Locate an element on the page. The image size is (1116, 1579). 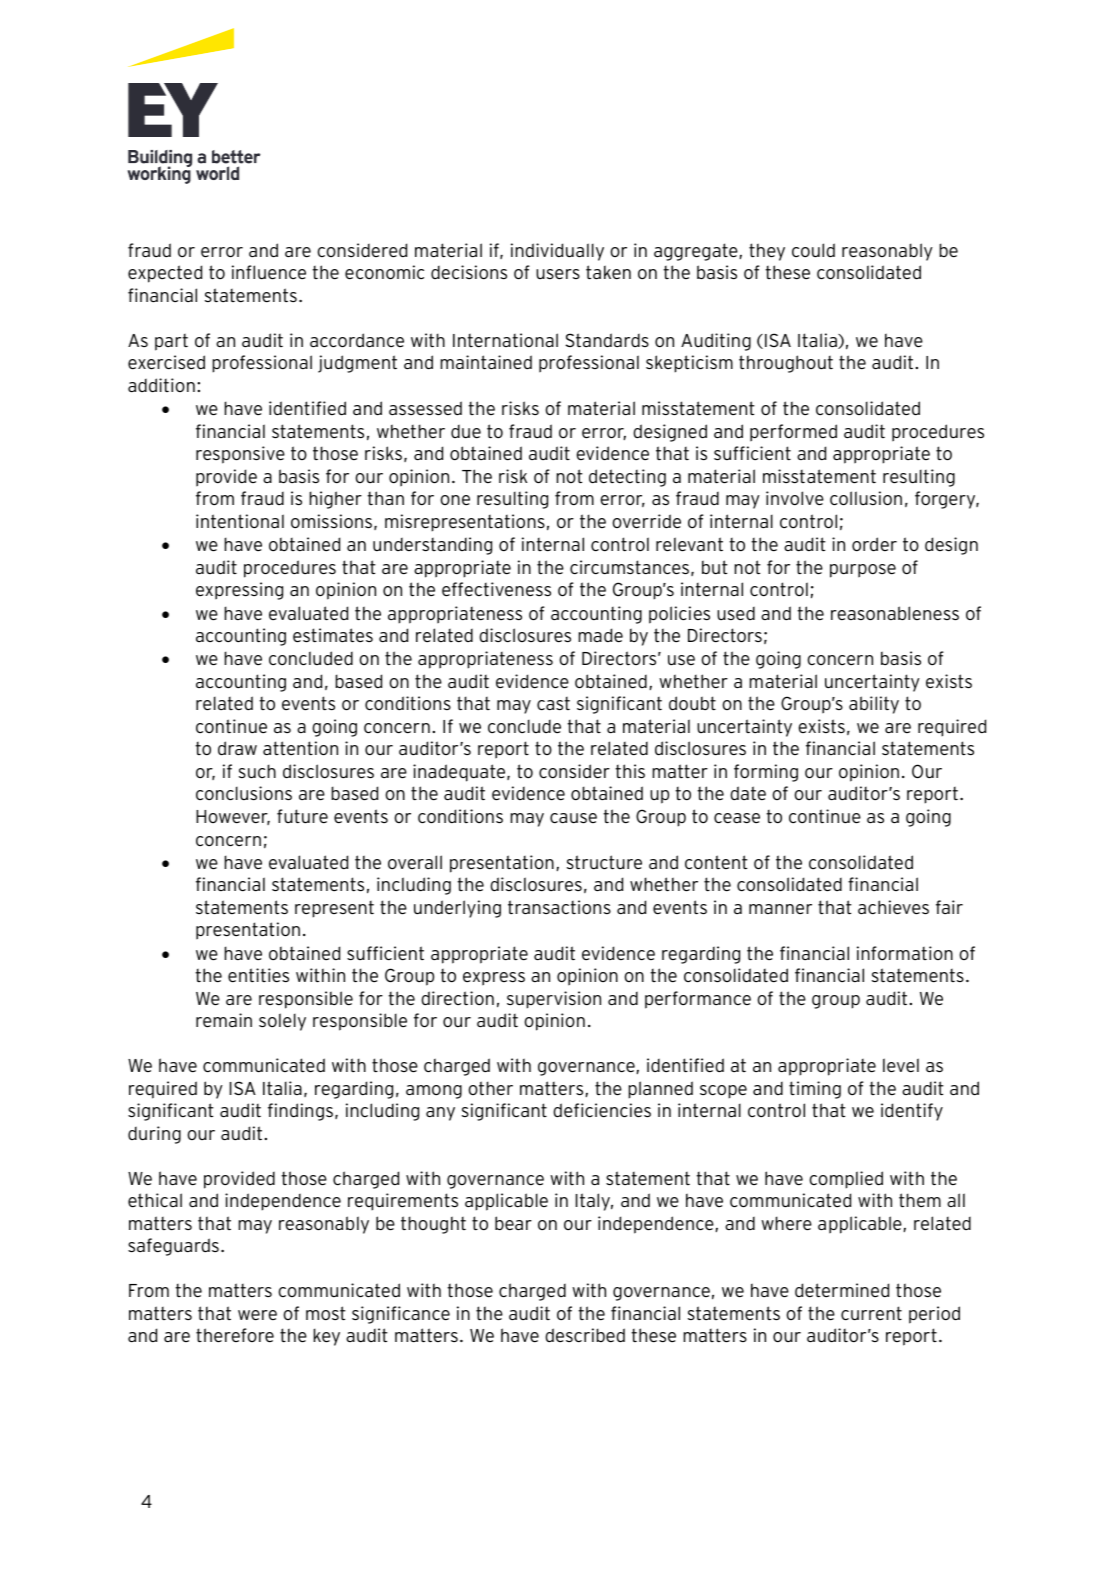
could is located at coordinates (813, 250).
